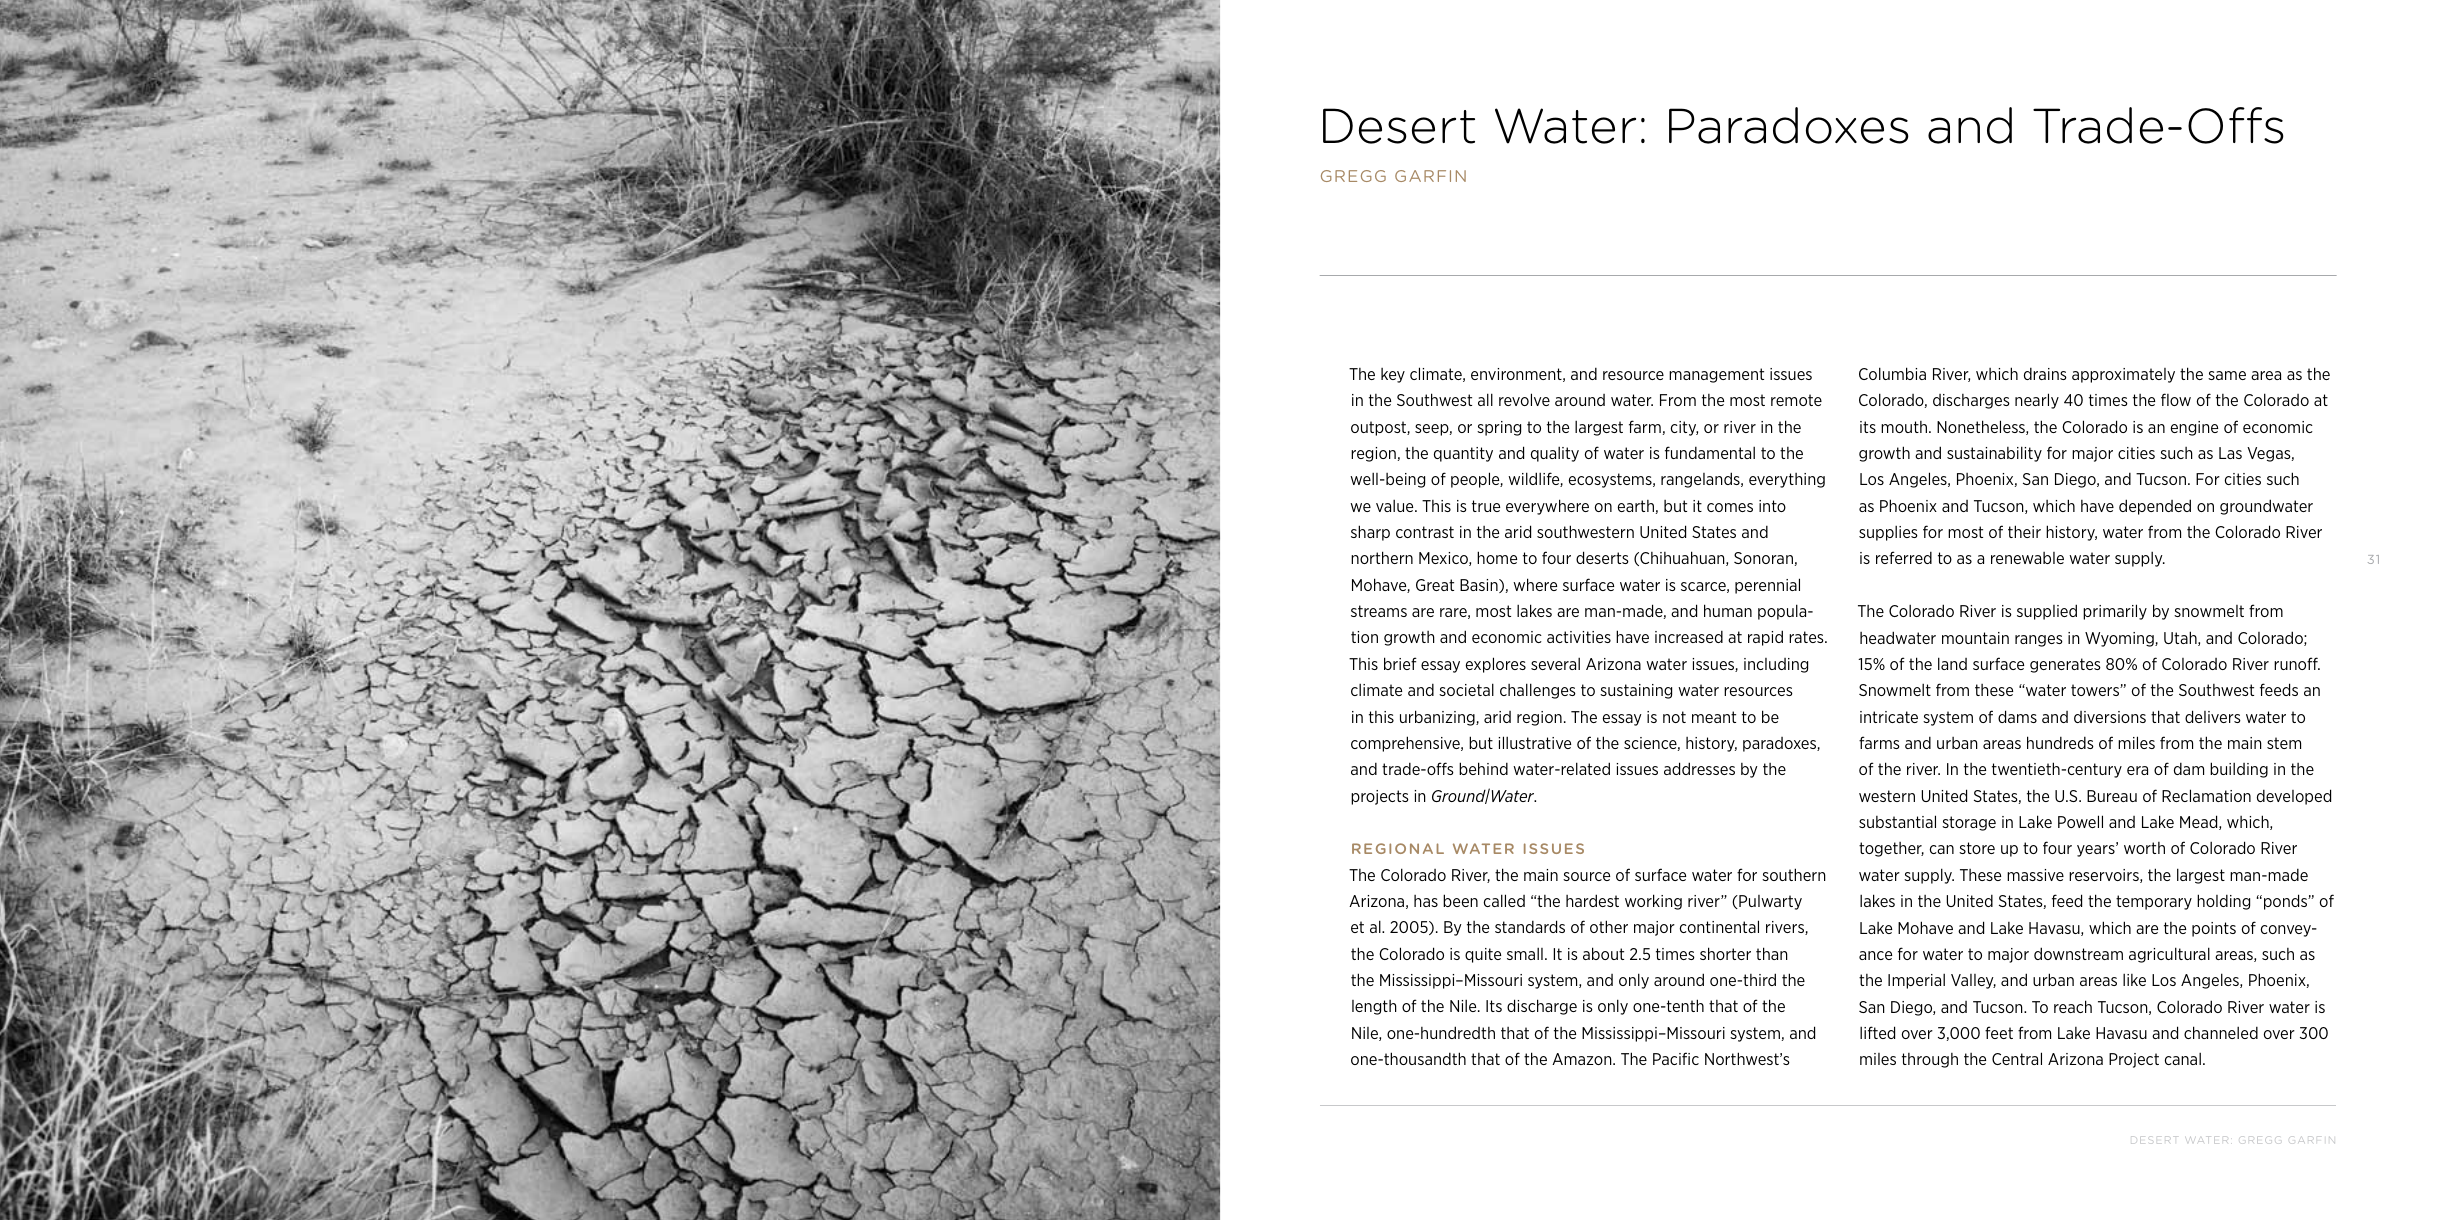  I want to click on flow, so click(2176, 399).
